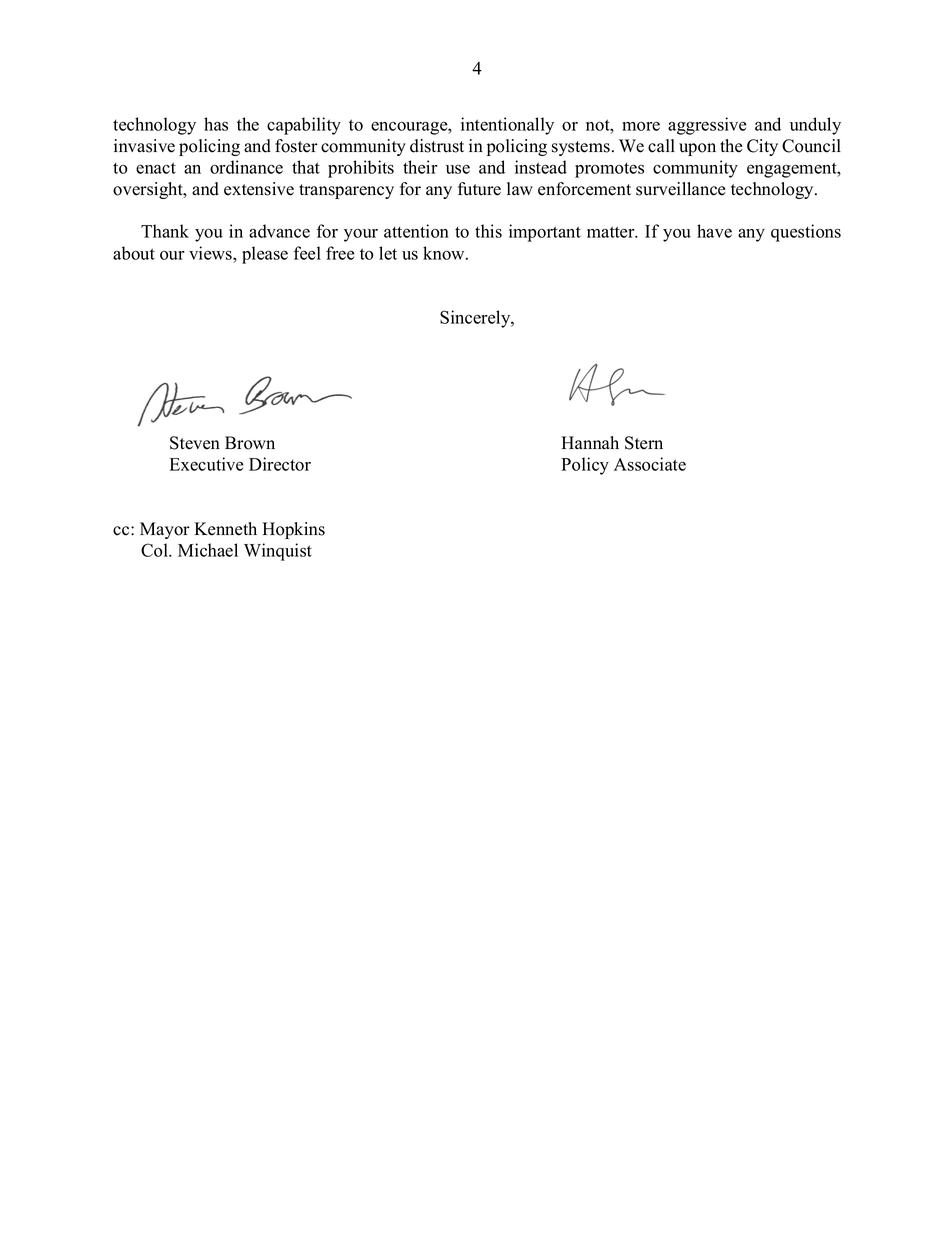 The height and width of the screenshot is (1233, 952). I want to click on aggressive, so click(707, 126).
